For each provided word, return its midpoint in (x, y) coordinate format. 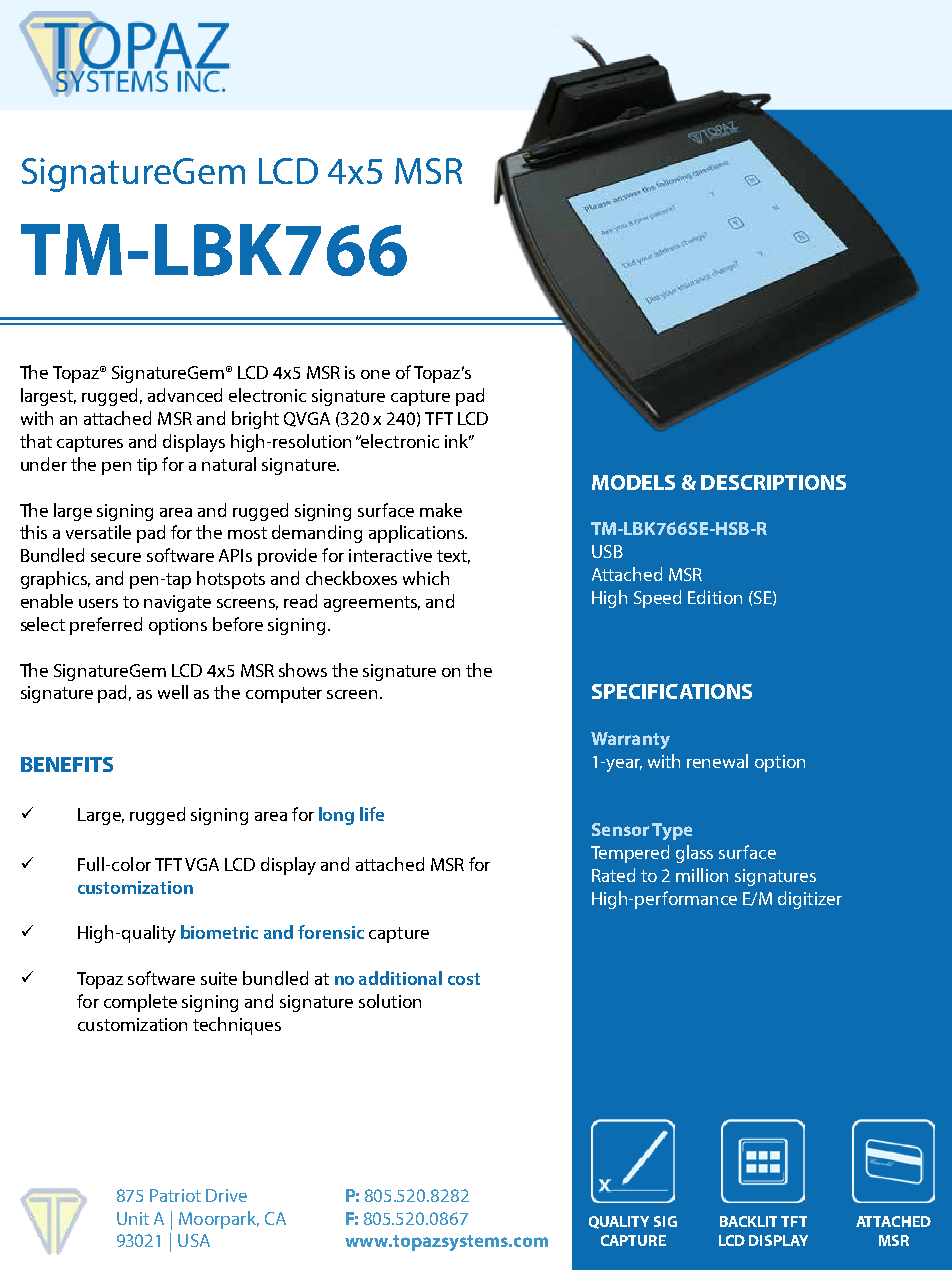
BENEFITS (67, 764)
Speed (657, 599)
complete (140, 1003)
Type (672, 831)
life (372, 814)
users (98, 603)
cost (464, 979)
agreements (372, 604)
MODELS (633, 482)
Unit (133, 1218)
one (375, 374)
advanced (185, 395)
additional (400, 978)
